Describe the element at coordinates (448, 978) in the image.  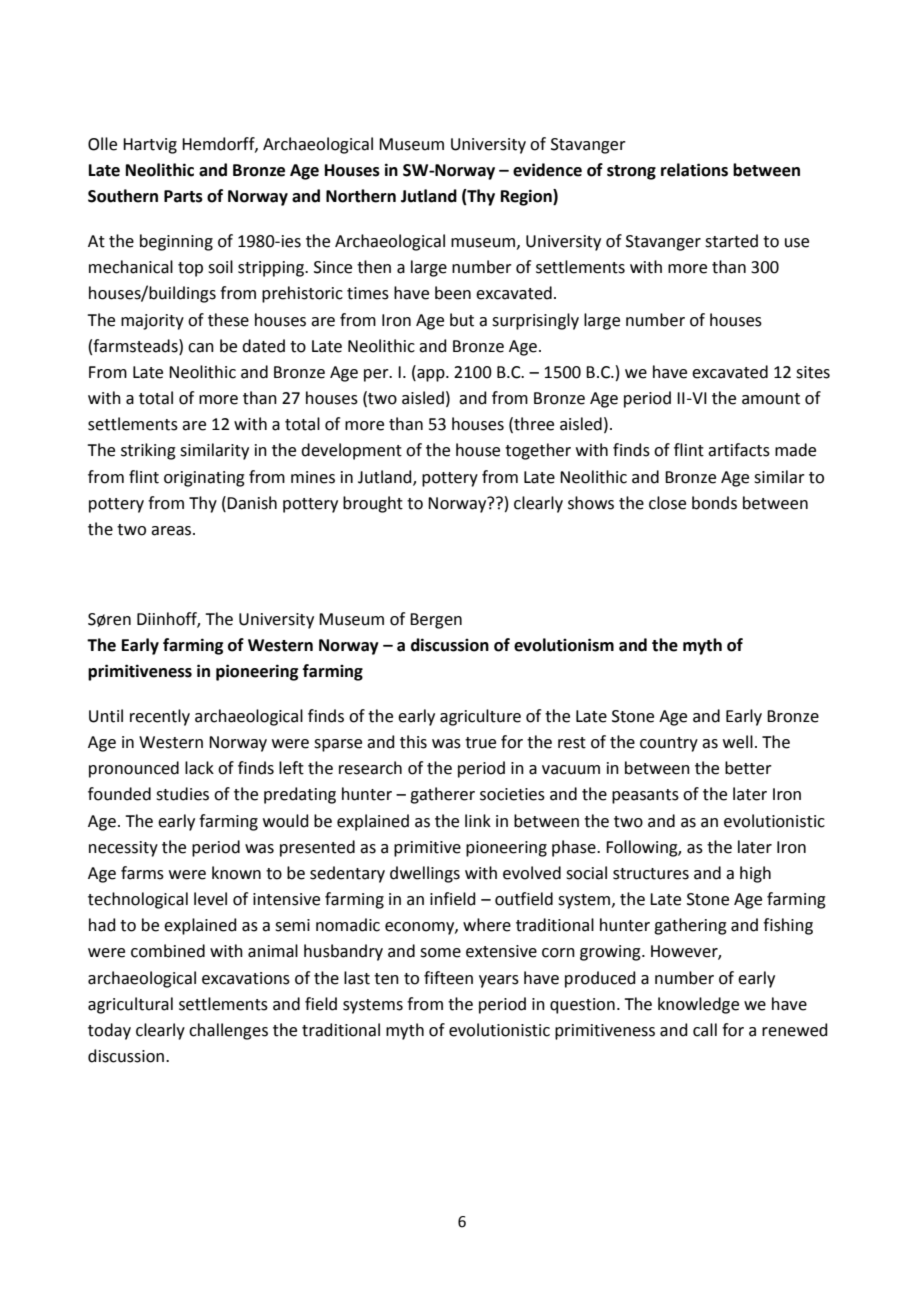
I see `fifteen` at that location.
